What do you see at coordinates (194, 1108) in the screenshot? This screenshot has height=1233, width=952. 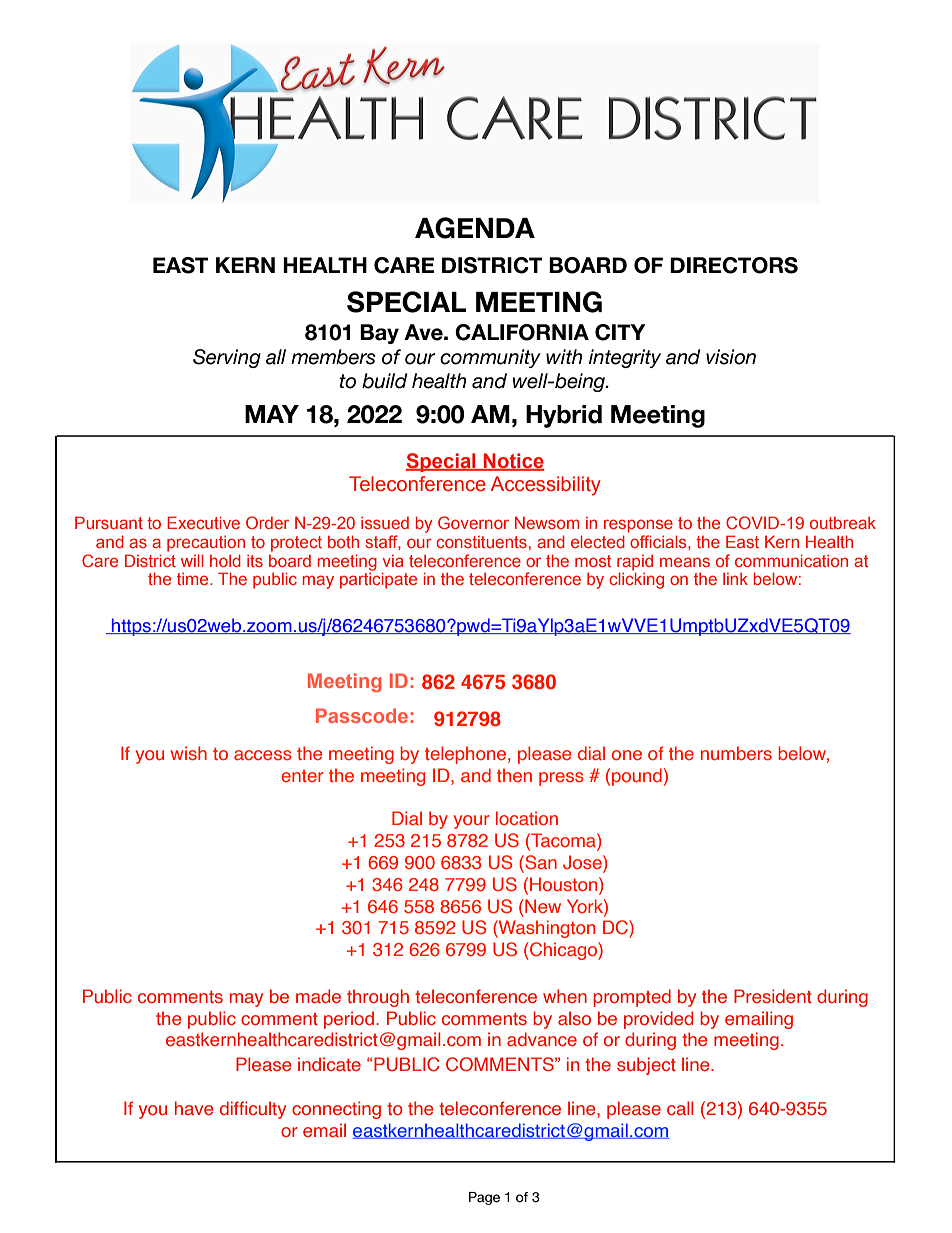 I see `have` at bounding box center [194, 1108].
